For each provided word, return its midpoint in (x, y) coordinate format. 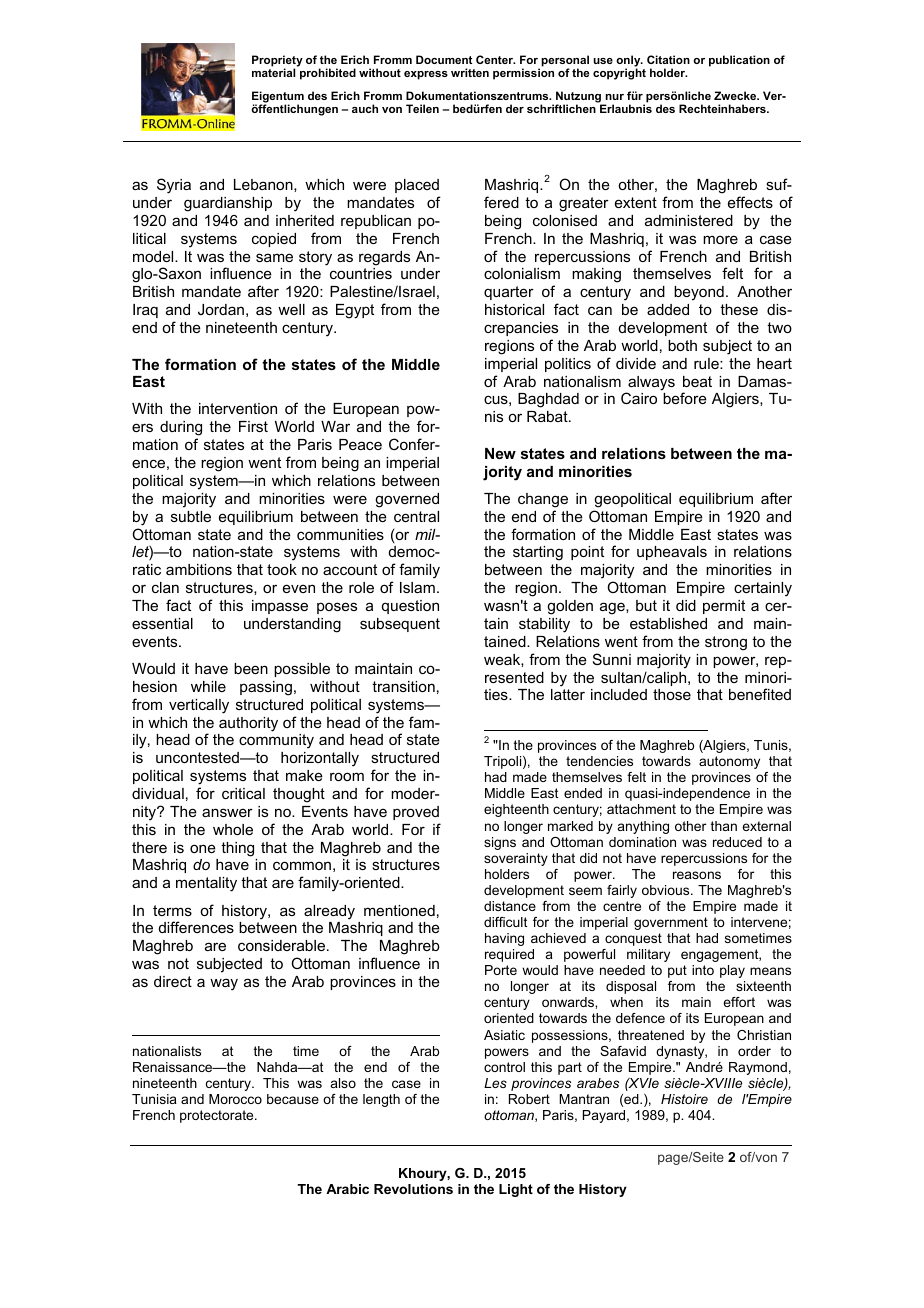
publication (739, 61)
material (273, 72)
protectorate (218, 1116)
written (470, 72)
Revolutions (413, 1189)
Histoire (684, 1099)
